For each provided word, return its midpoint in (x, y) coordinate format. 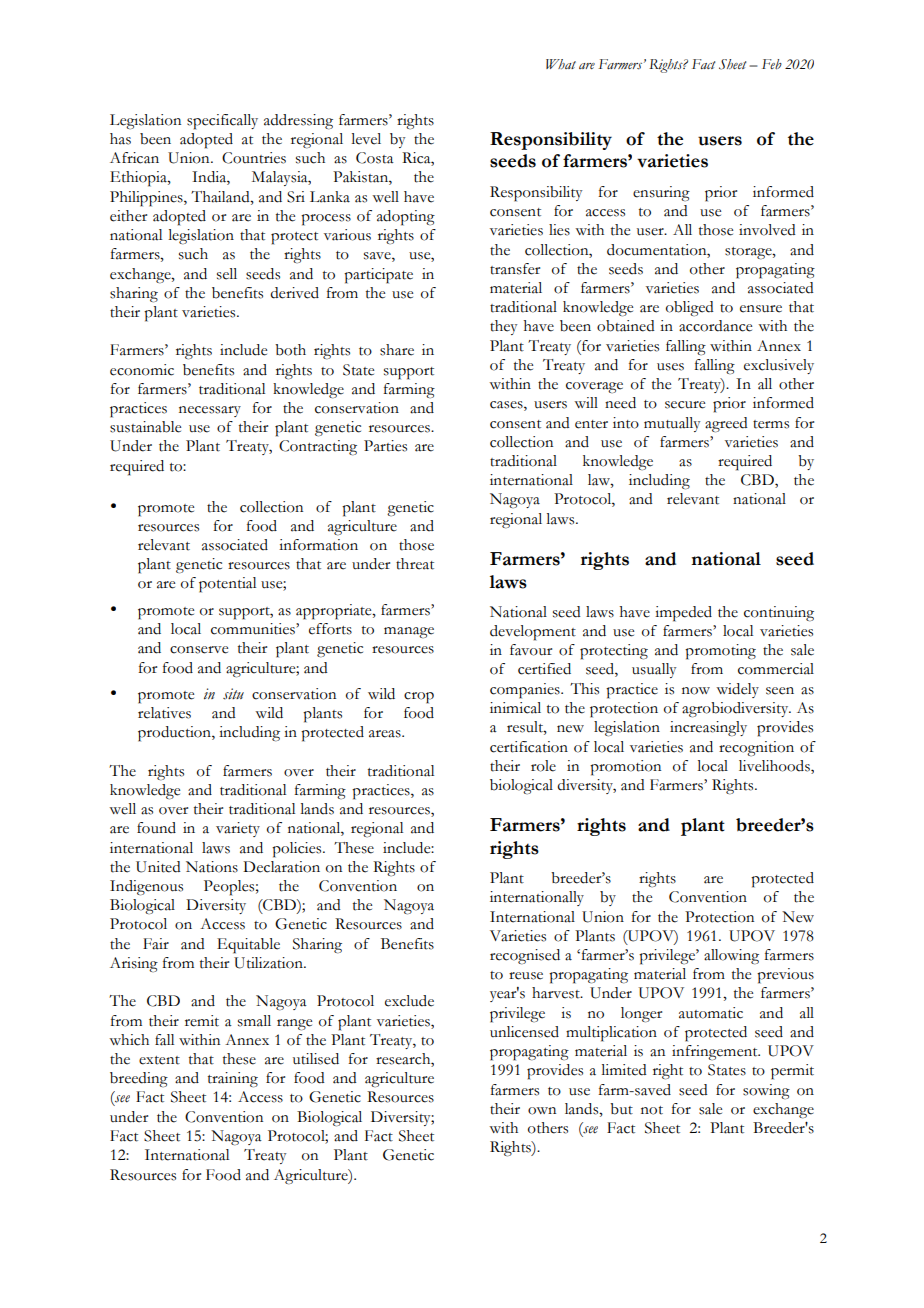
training (233, 1080)
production (175, 734)
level (366, 139)
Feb (772, 64)
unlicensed (524, 1032)
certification (529, 747)
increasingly (708, 729)
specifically (222, 122)
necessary (210, 411)
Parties (385, 446)
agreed (726, 425)
